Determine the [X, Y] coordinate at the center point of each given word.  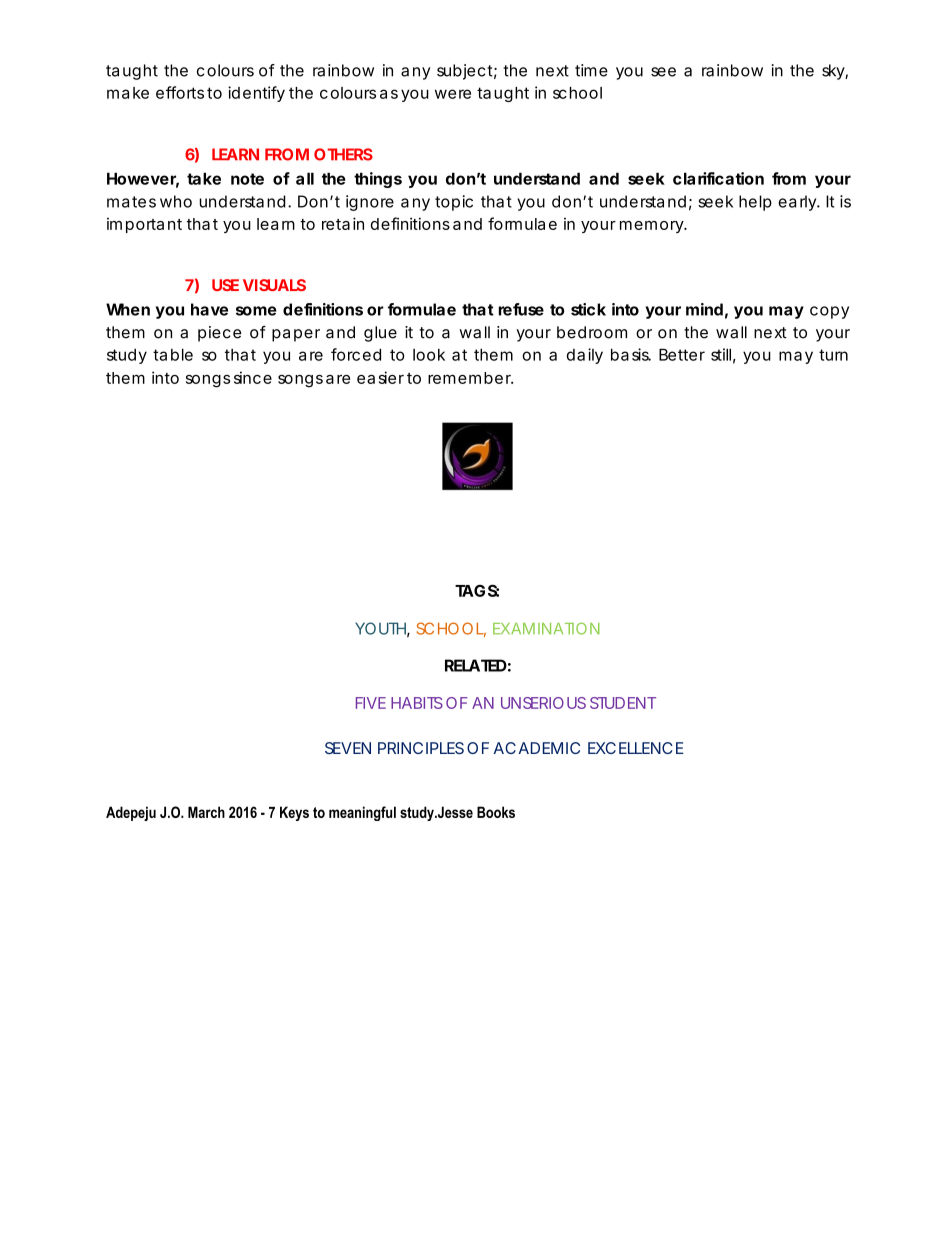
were [453, 94]
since [253, 377]
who [176, 201]
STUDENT [623, 703]
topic [454, 203]
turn [833, 355]
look [429, 355]
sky [834, 72]
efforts [180, 92]
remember [470, 378]
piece [219, 334]
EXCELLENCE [636, 748]
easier [380, 377]
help [755, 203]
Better [682, 354]
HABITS [417, 703]
